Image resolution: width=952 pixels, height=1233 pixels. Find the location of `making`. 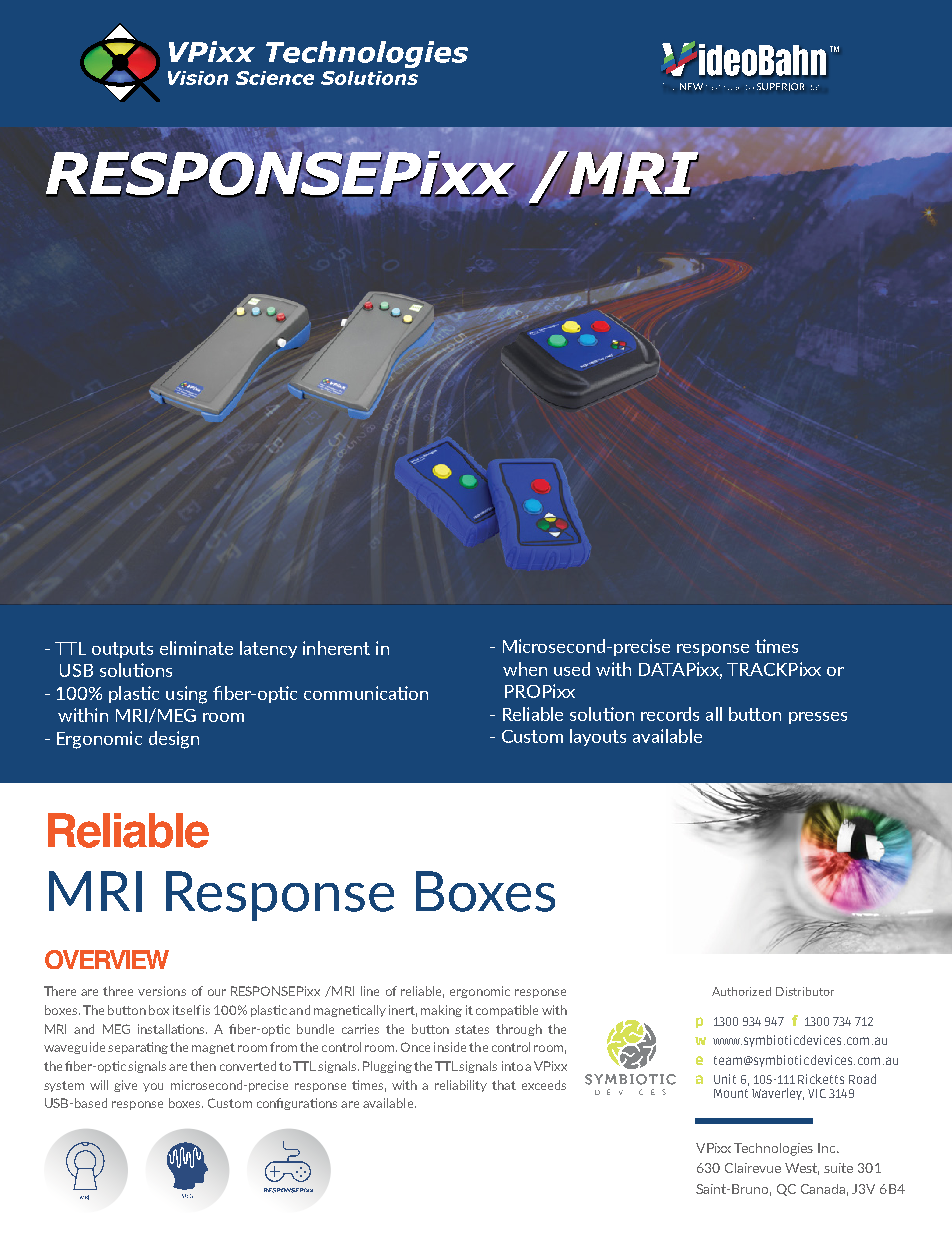

making is located at coordinates (441, 1011).
